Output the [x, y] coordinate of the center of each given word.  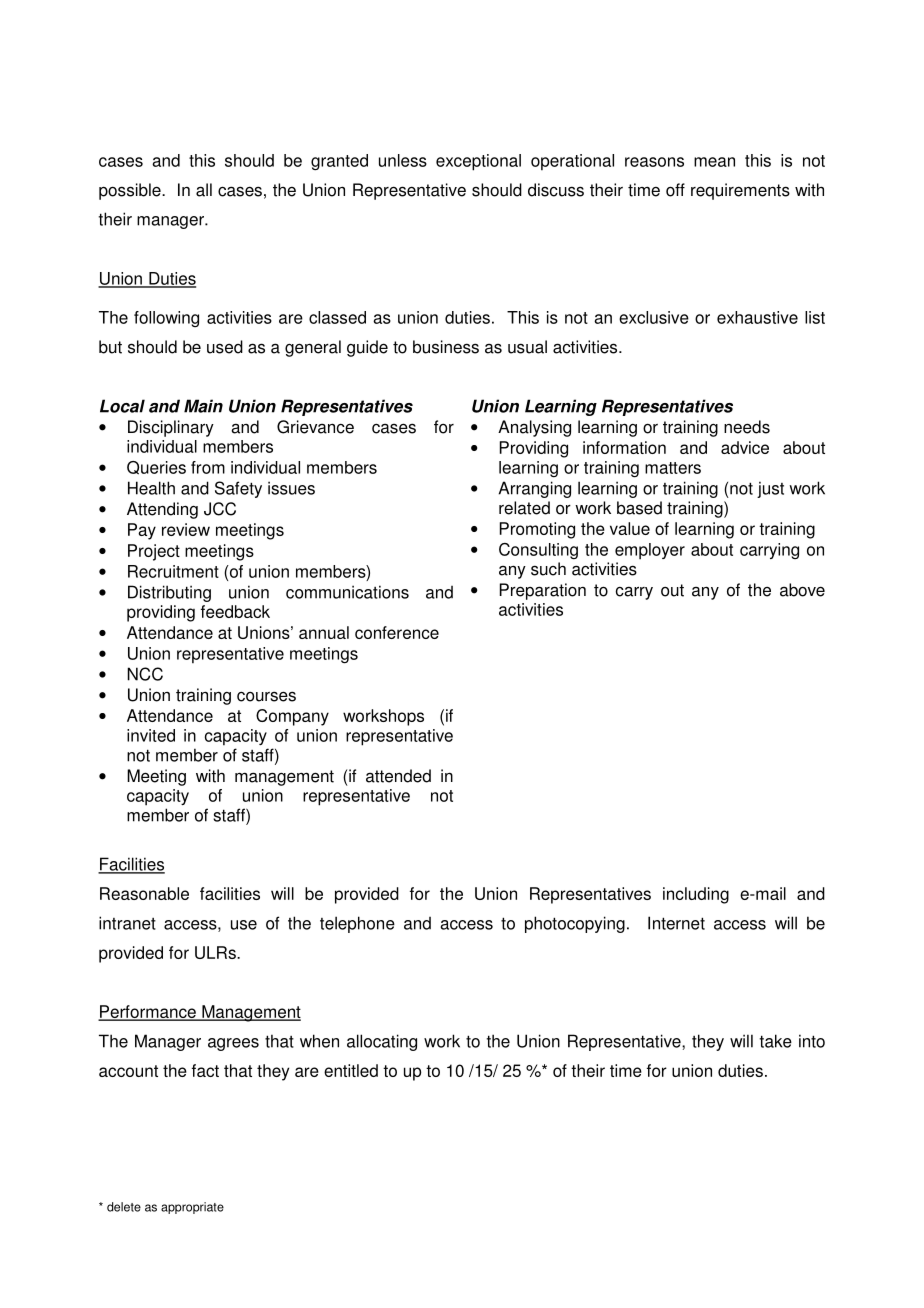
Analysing [534, 428]
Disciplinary [171, 428]
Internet [676, 923]
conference [397, 632]
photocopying [575, 924]
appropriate [192, 1208]
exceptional [478, 162]
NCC [145, 674]
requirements [740, 191]
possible [131, 191]
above [802, 590]
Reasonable [144, 893]
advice [745, 447]
